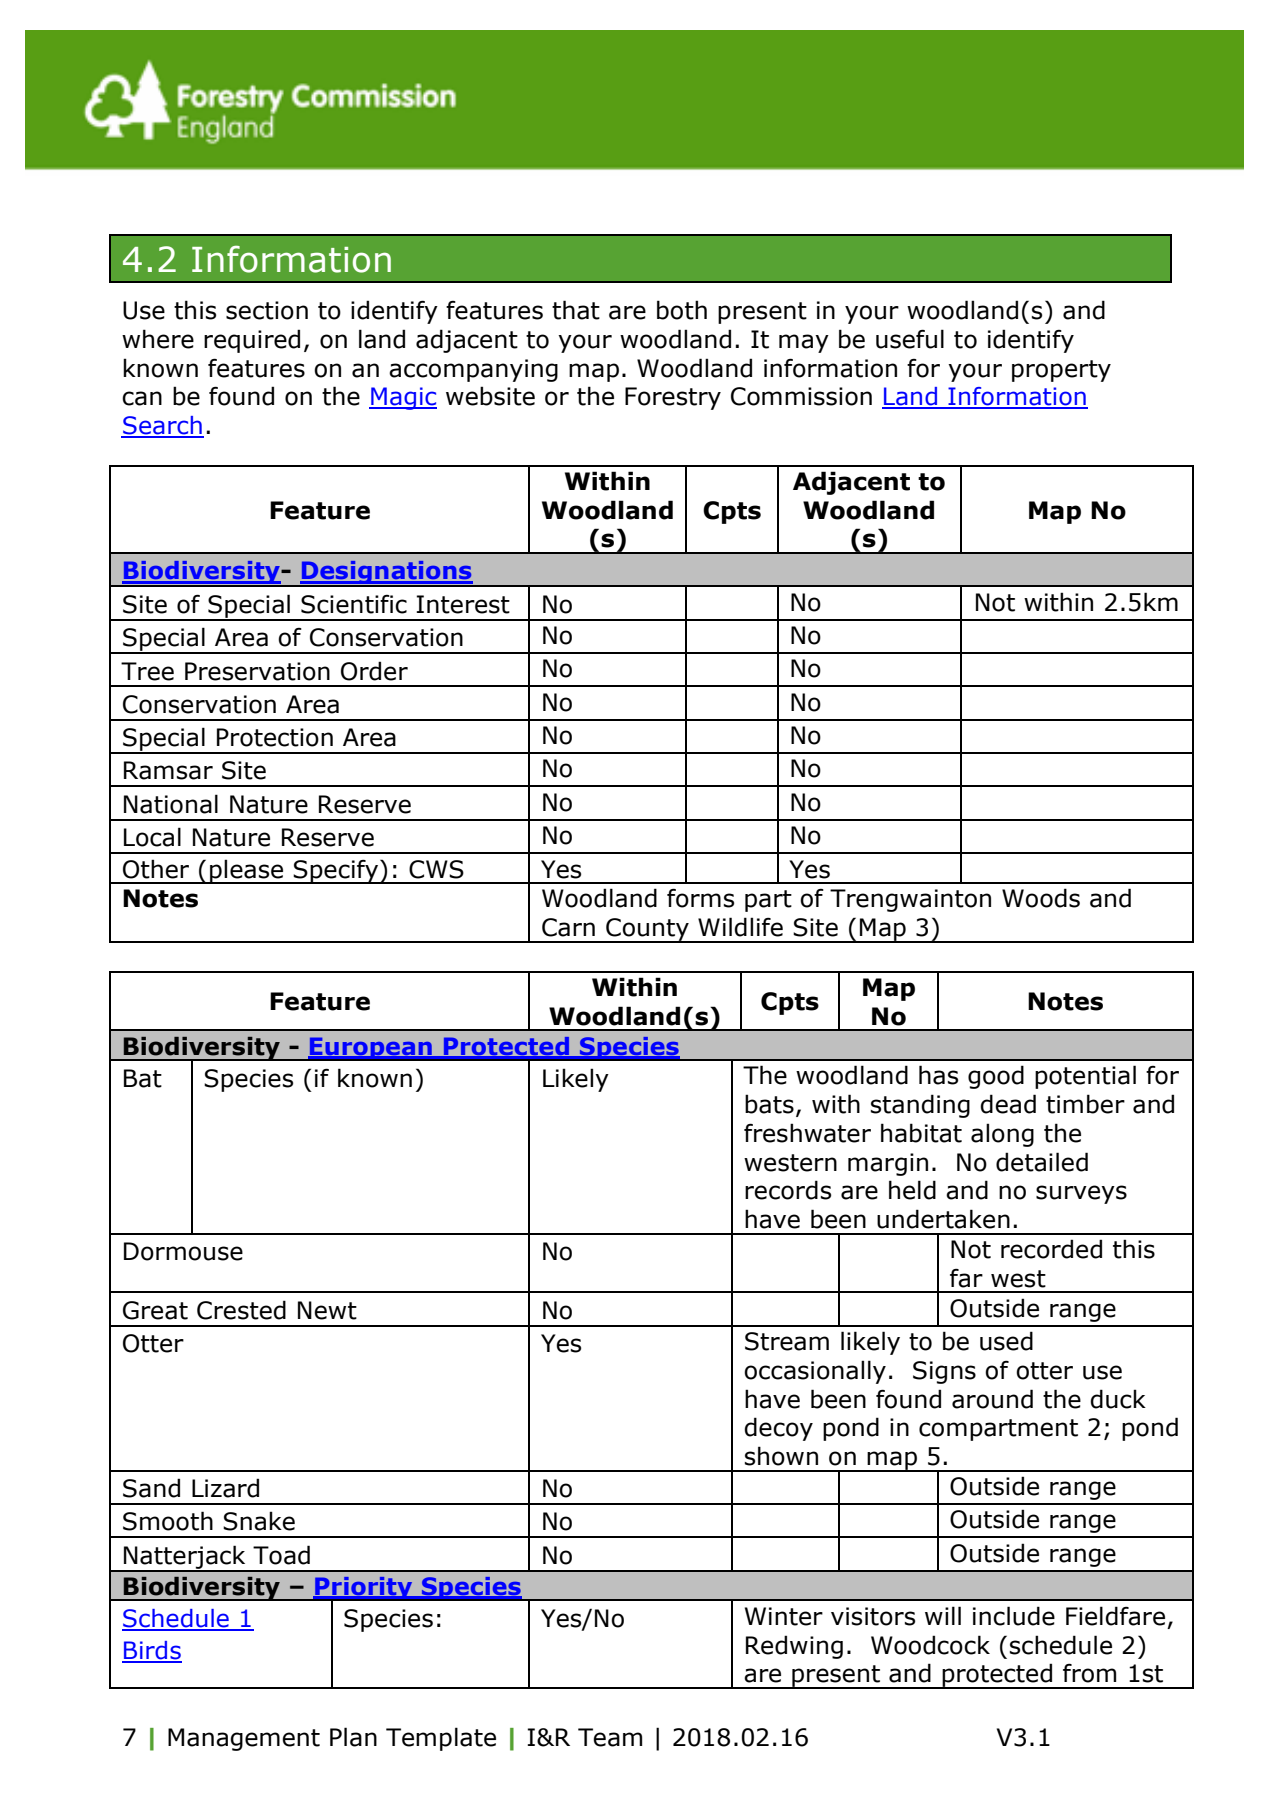 The width and height of the screenshot is (1281, 1812). What do you see at coordinates (252, 341) in the screenshot?
I see `required` at bounding box center [252, 341].
